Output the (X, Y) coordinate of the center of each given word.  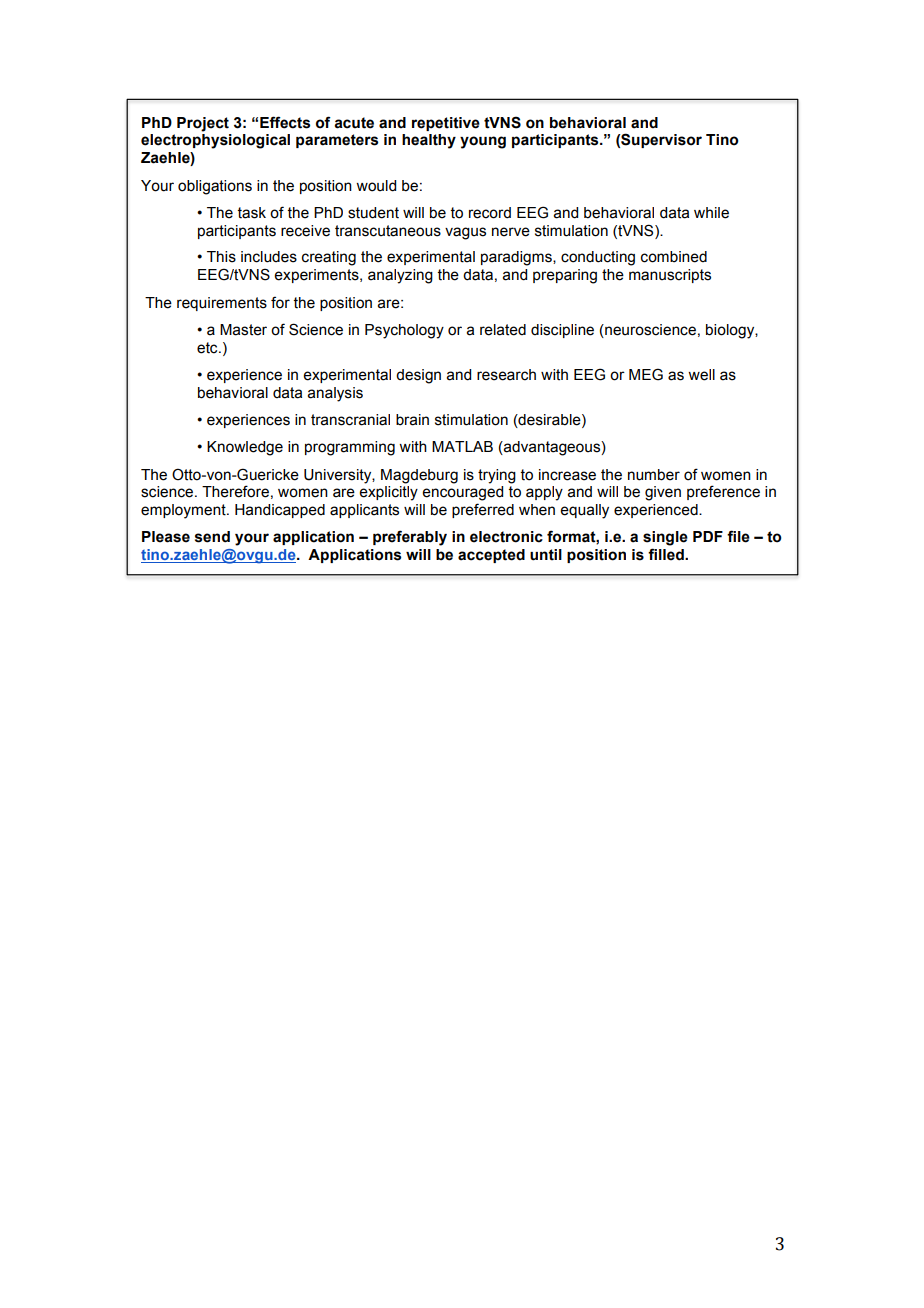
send (212, 537)
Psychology (404, 331)
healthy (429, 141)
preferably (410, 538)
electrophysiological (215, 141)
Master (243, 330)
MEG (646, 374)
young (483, 142)
